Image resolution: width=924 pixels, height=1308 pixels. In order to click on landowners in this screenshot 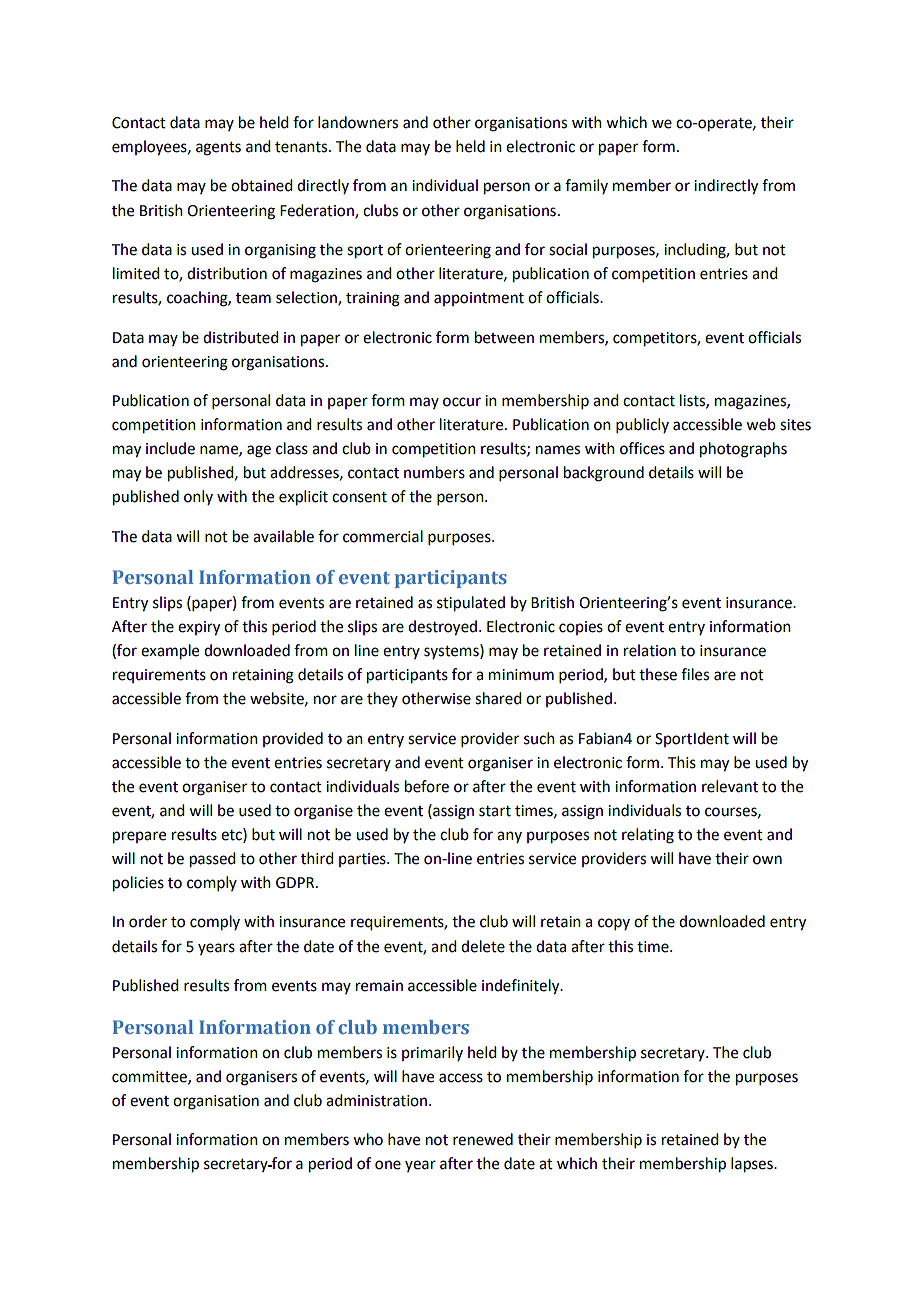, I will do `click(358, 122)`.
